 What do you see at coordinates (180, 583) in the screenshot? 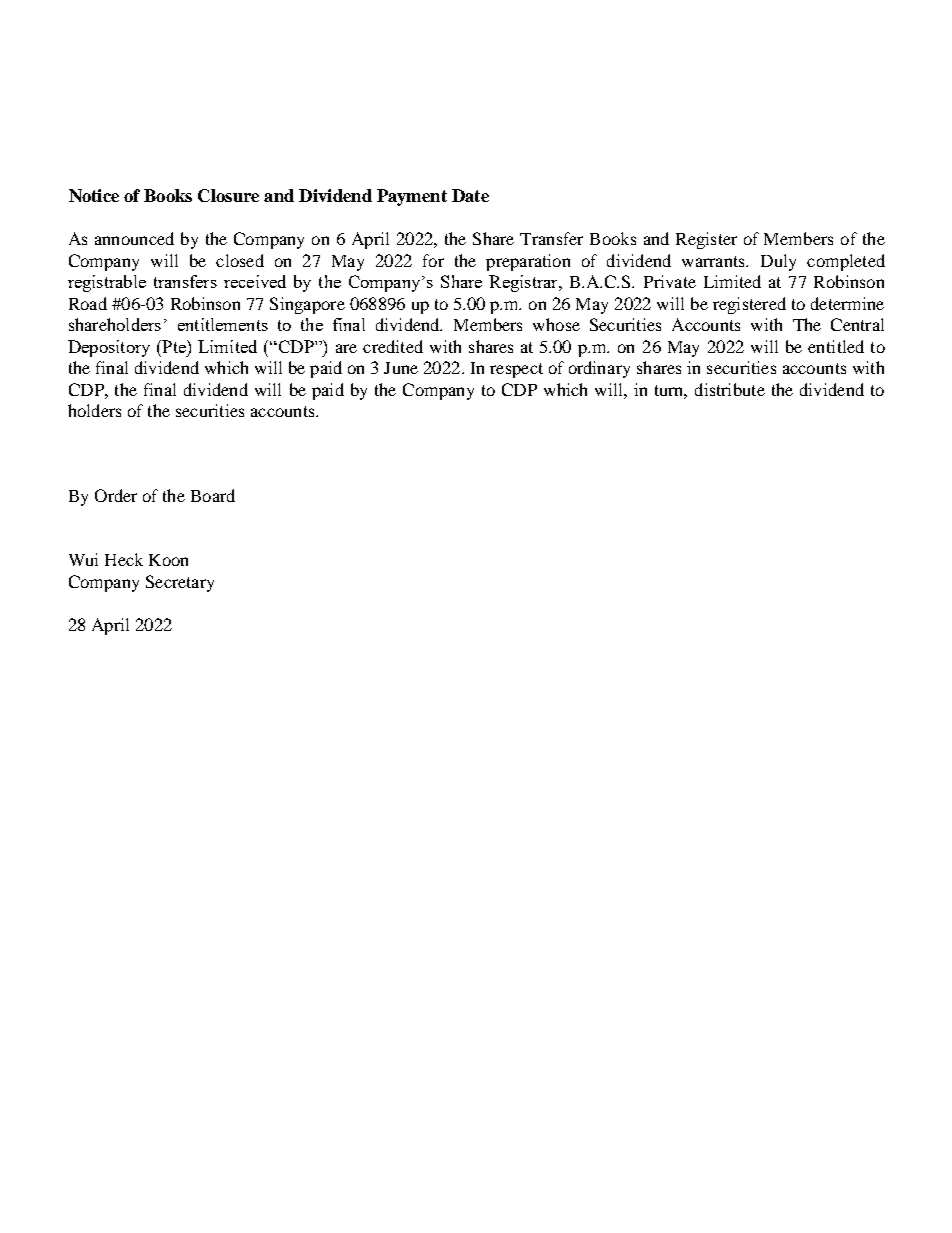
I see `Secretary` at bounding box center [180, 583].
